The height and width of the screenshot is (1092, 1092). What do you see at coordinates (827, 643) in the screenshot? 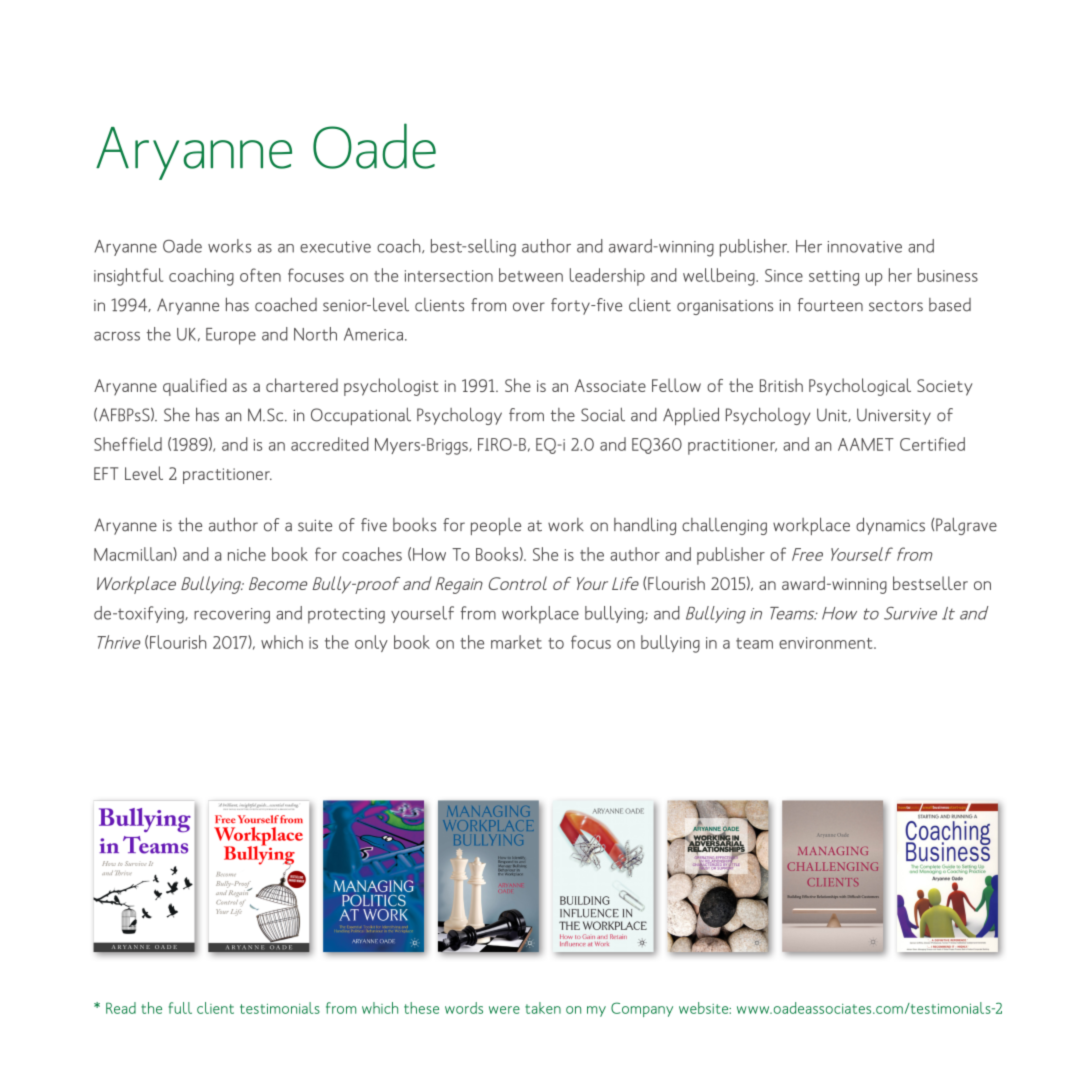
I see `environment` at bounding box center [827, 643].
